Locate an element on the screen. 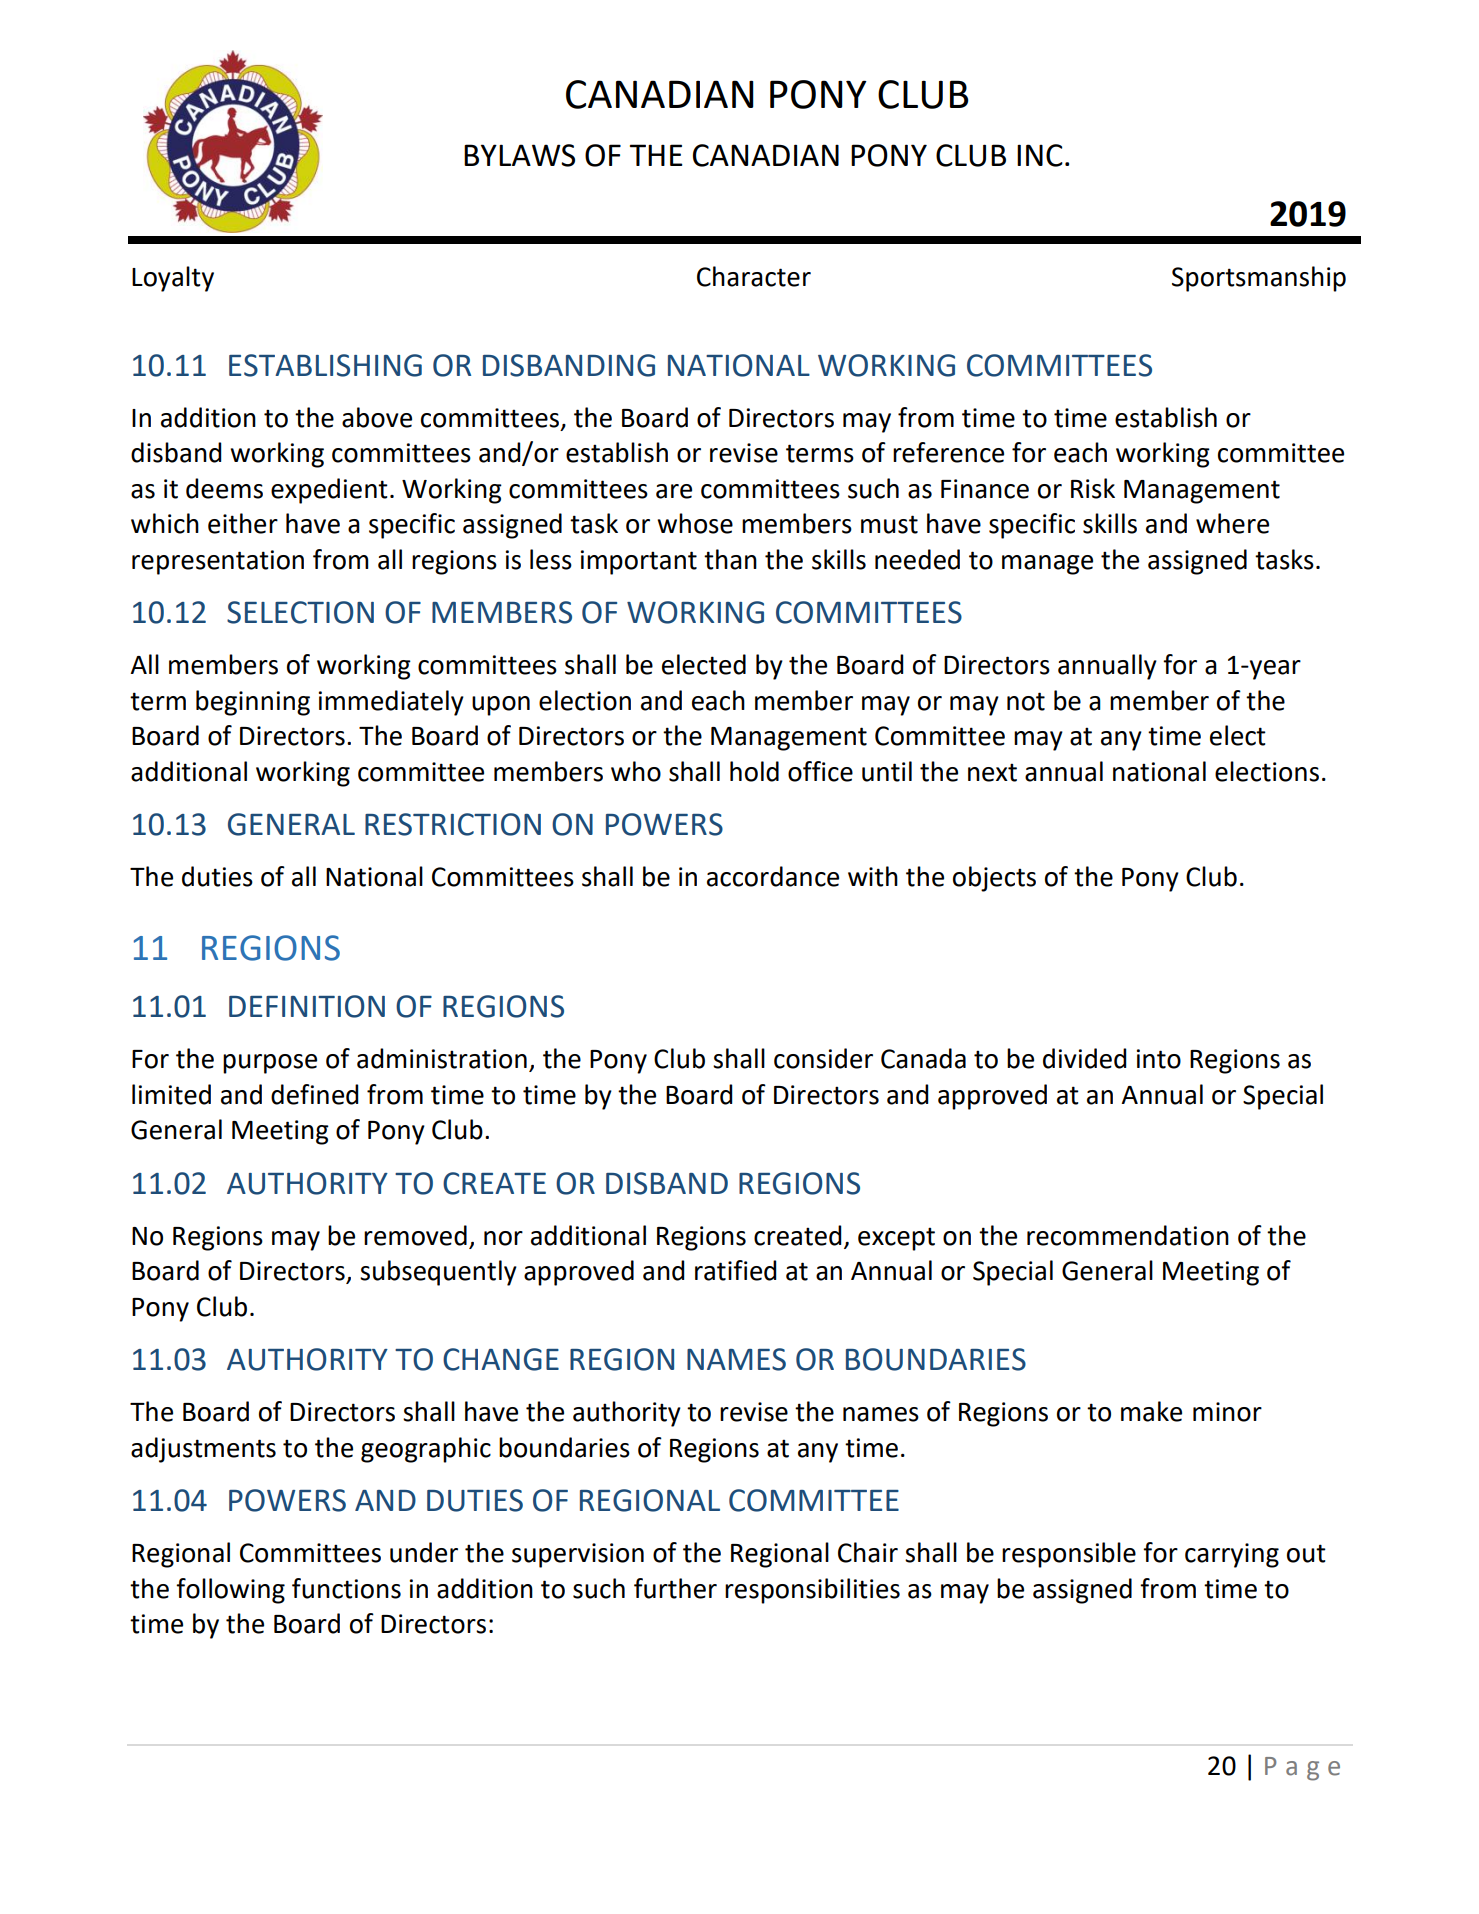 The height and width of the screenshot is (1914, 1479). functions is located at coordinates (346, 1588).
